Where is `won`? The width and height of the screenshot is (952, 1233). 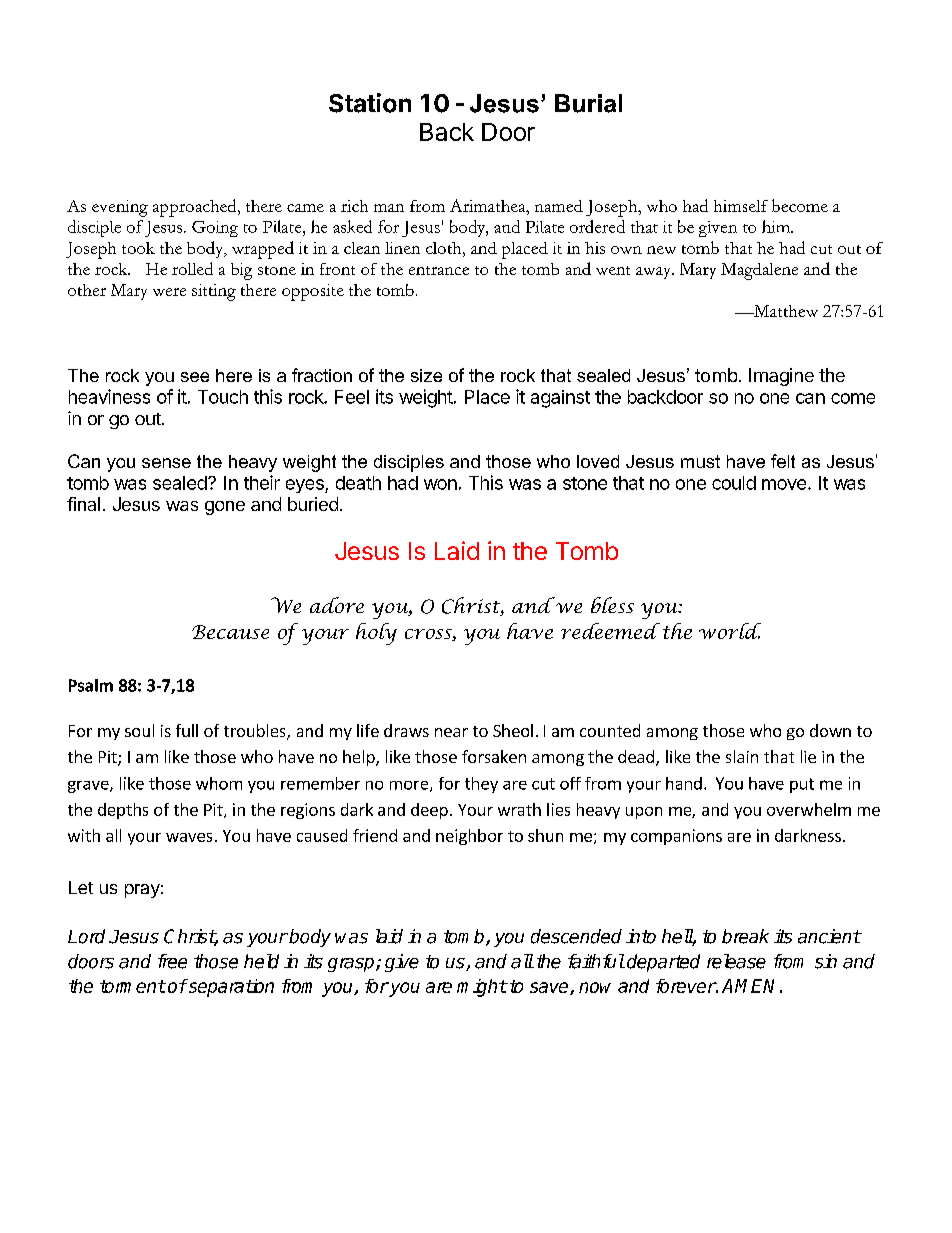
won is located at coordinates (440, 484).
